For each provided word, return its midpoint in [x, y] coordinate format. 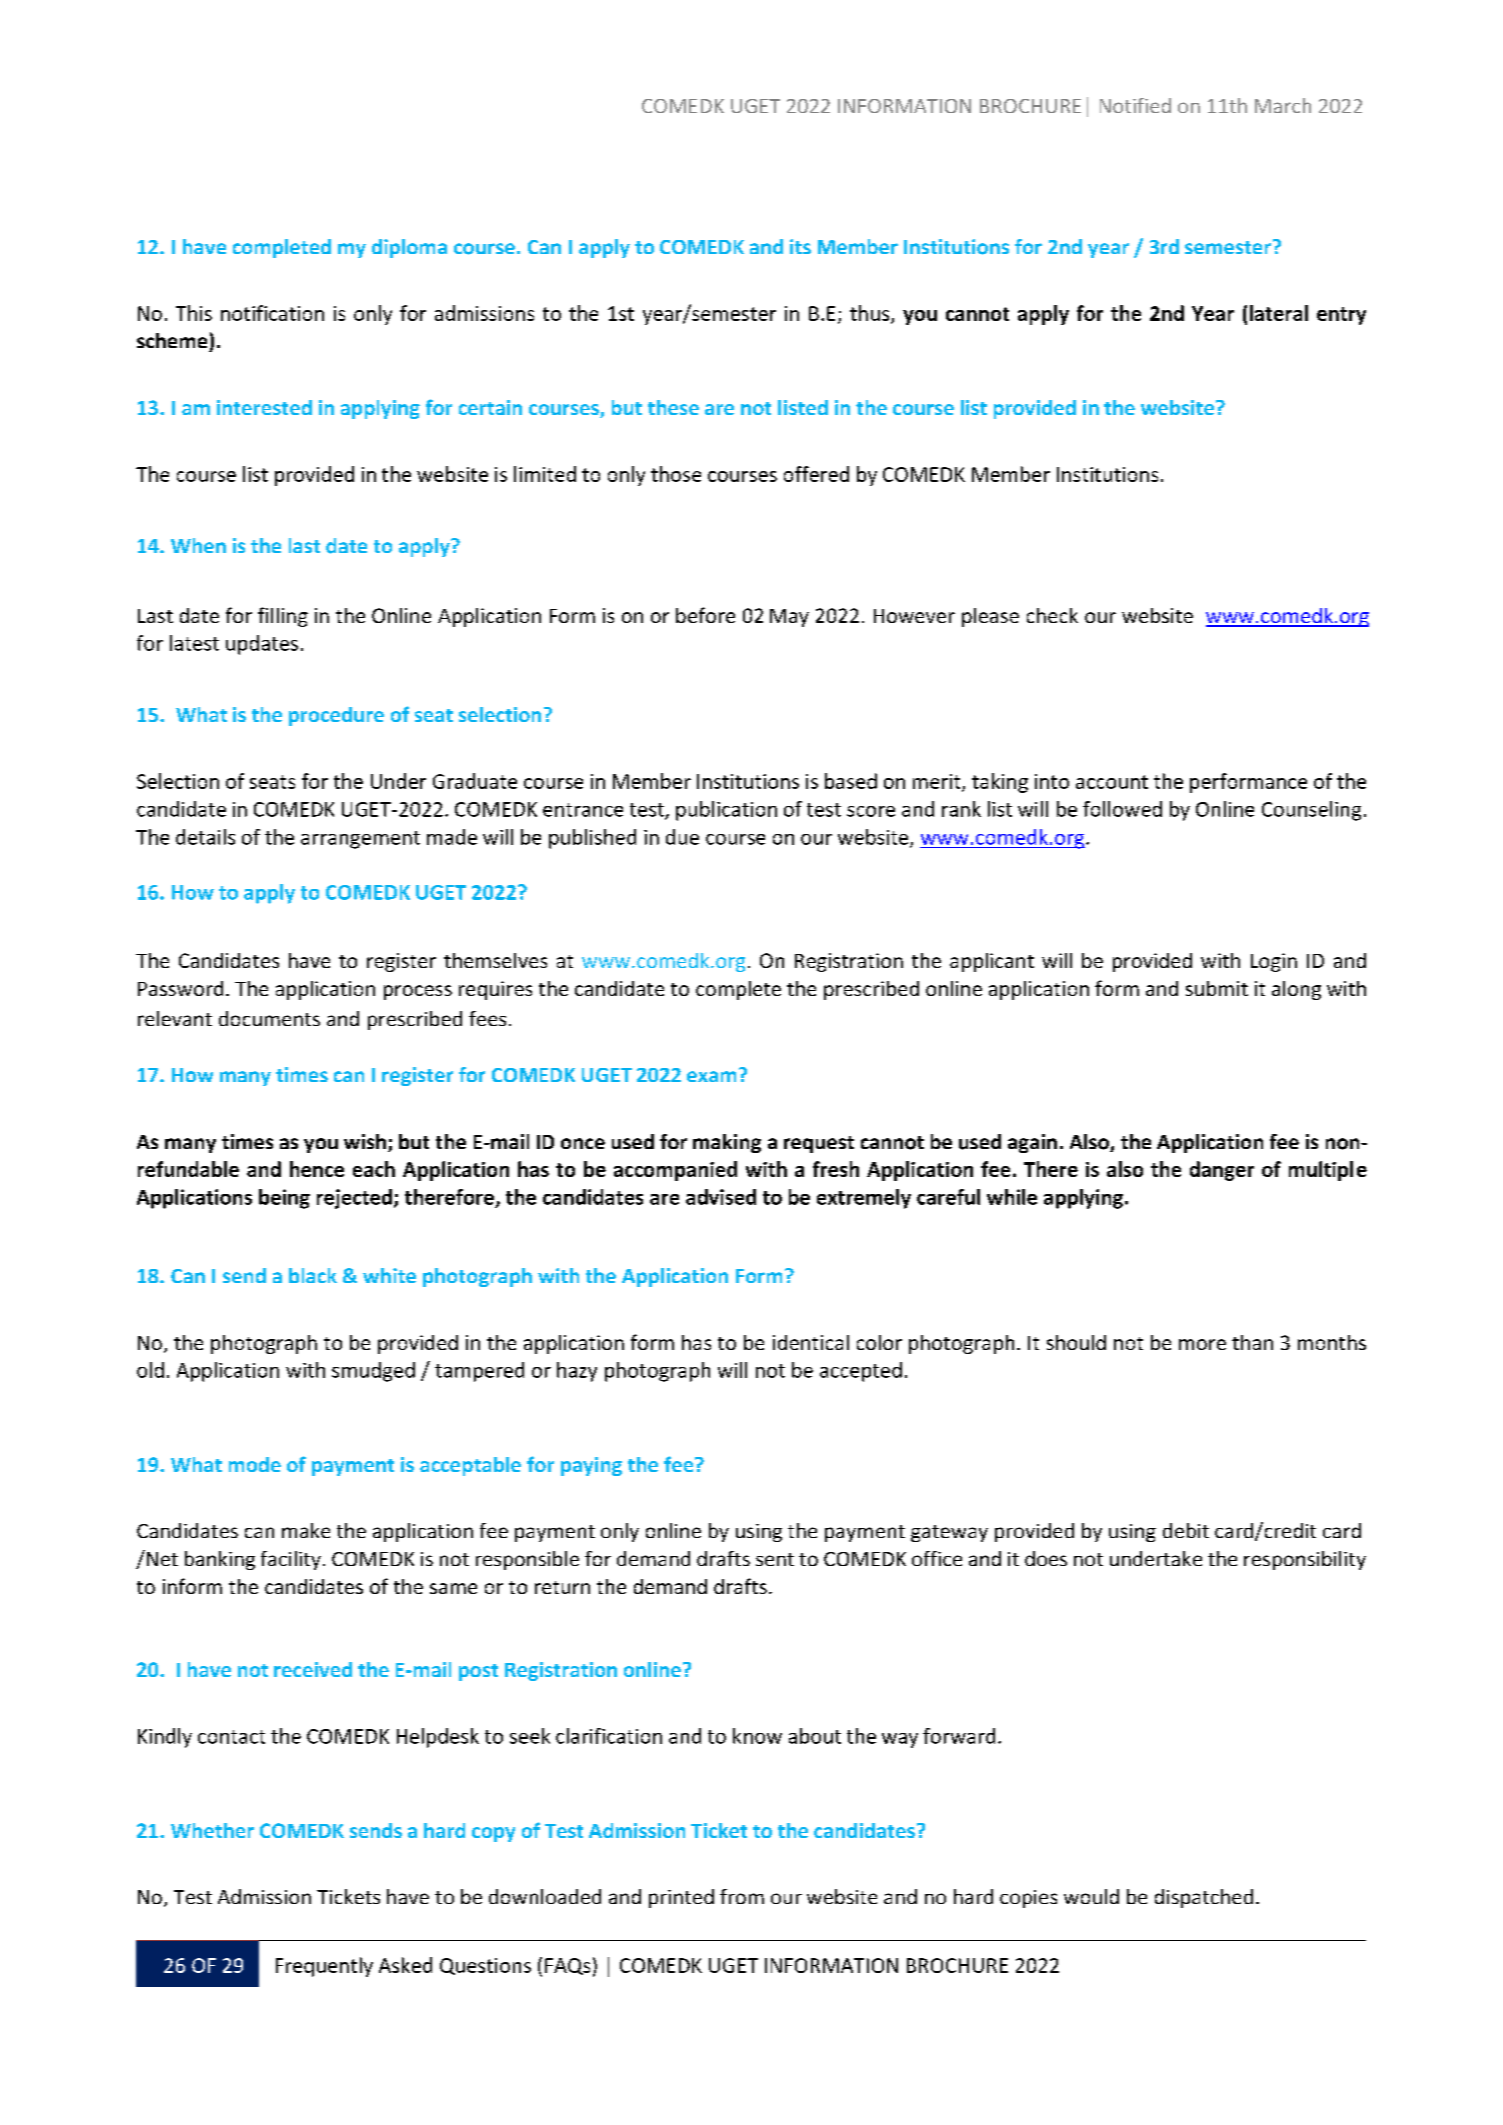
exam [711, 1076]
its [800, 246]
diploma [409, 248]
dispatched [1204, 1898]
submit [1217, 988]
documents [269, 1018]
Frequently [324, 1967]
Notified [1135, 105]
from [742, 1896]
